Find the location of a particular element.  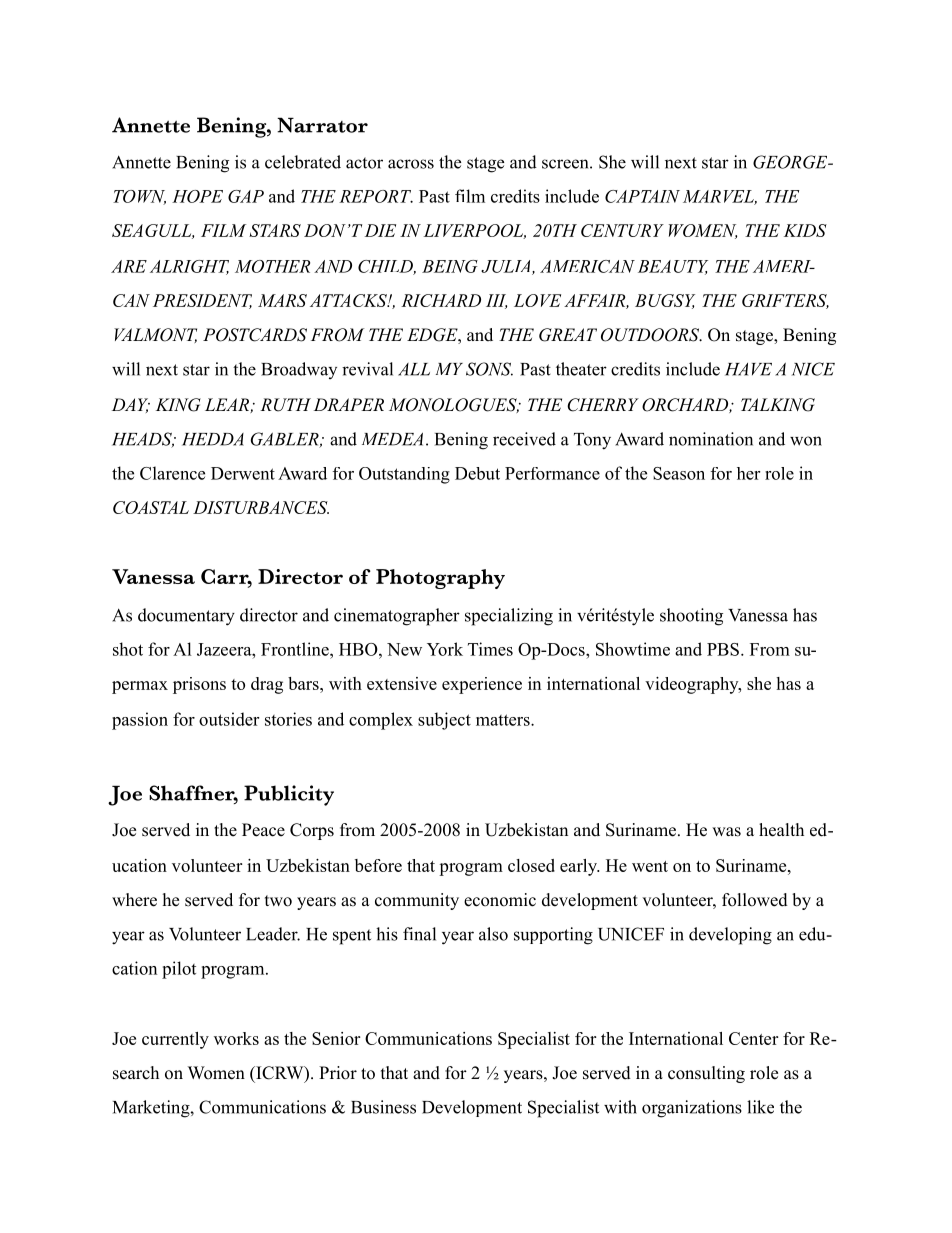

shooting is located at coordinates (691, 617).
